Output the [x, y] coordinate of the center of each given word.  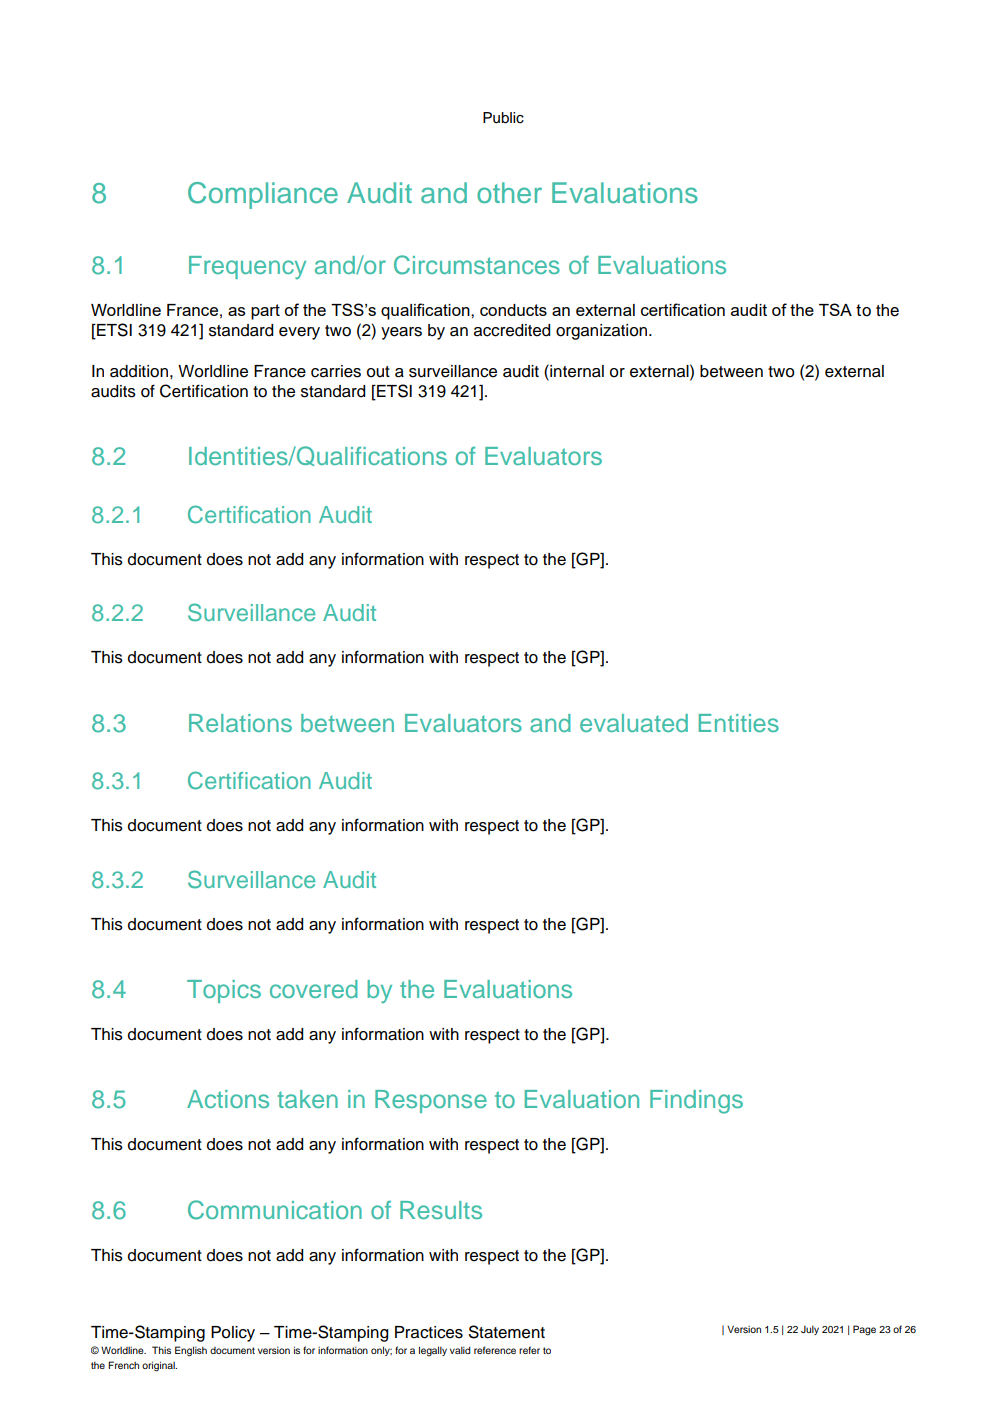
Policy [233, 1334]
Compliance [263, 195]
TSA [835, 309]
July [810, 1330]
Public [503, 118]
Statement [507, 1332]
